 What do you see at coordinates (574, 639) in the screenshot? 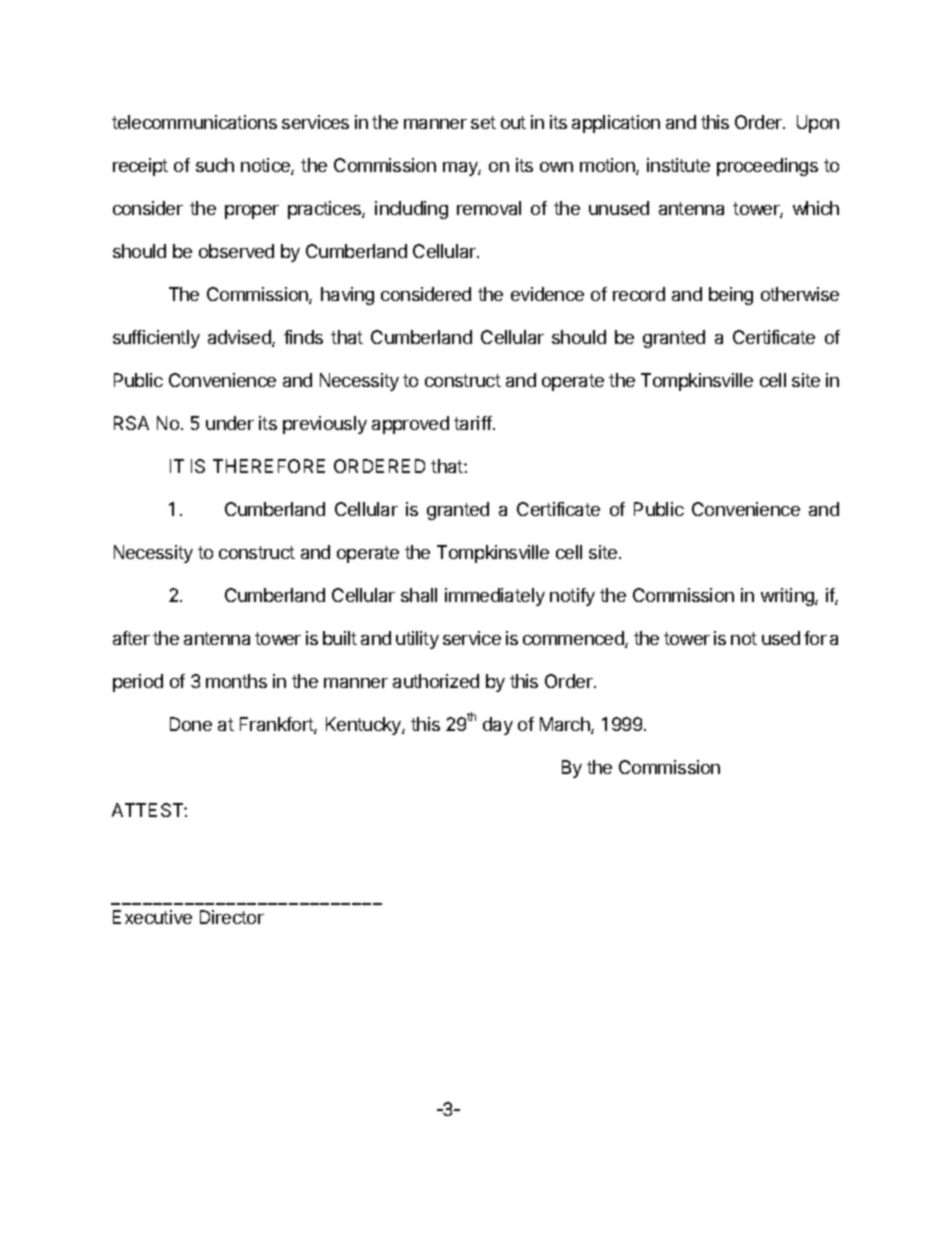
I see `commenced` at bounding box center [574, 639].
